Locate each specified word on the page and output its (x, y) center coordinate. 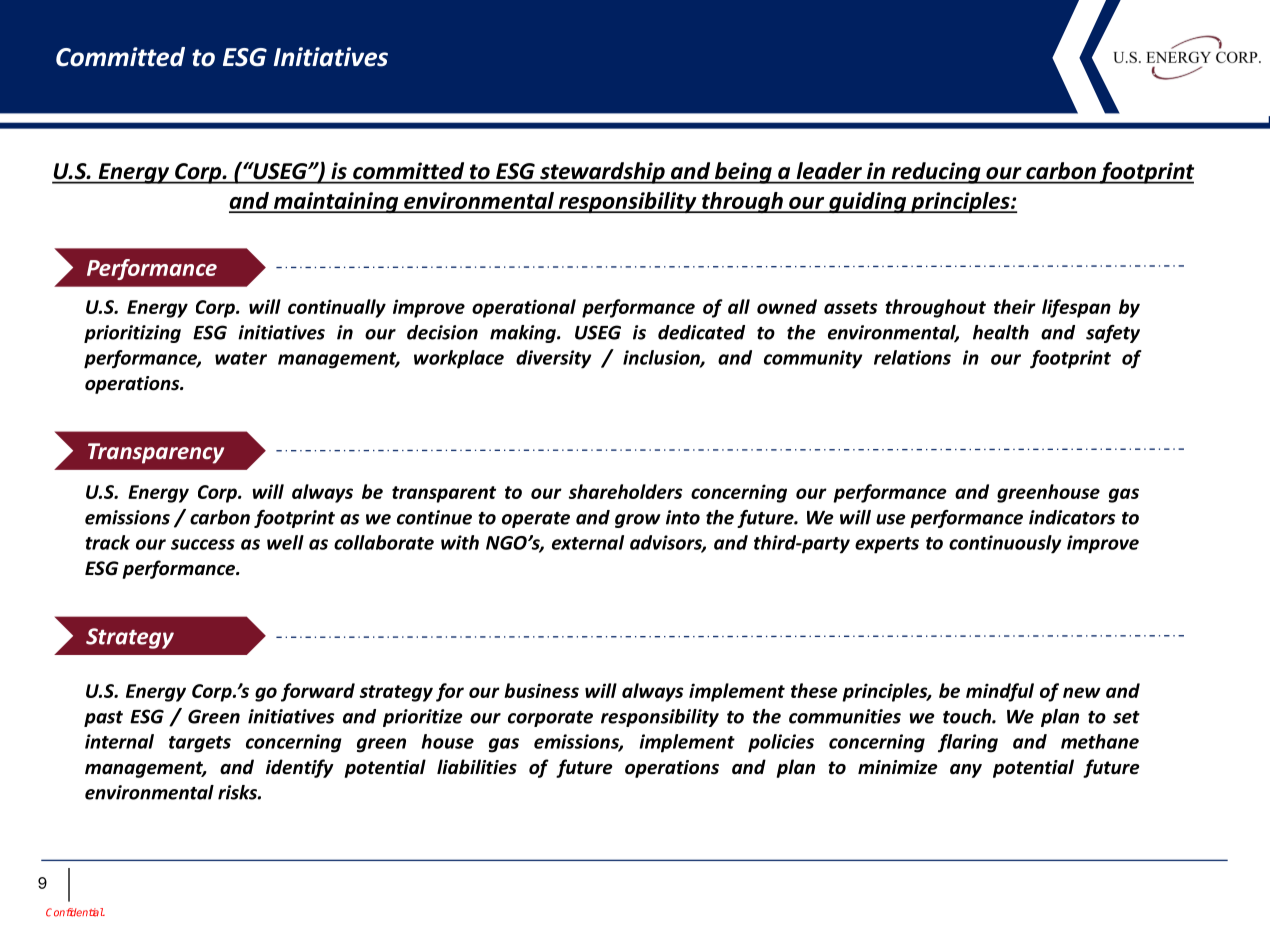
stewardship (602, 173)
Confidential (75, 912)
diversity (553, 359)
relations (912, 357)
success (203, 544)
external (588, 542)
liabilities (477, 767)
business (541, 690)
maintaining (336, 203)
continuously (1005, 544)
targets (200, 744)
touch (968, 716)
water (241, 358)
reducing (936, 173)
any (966, 771)
